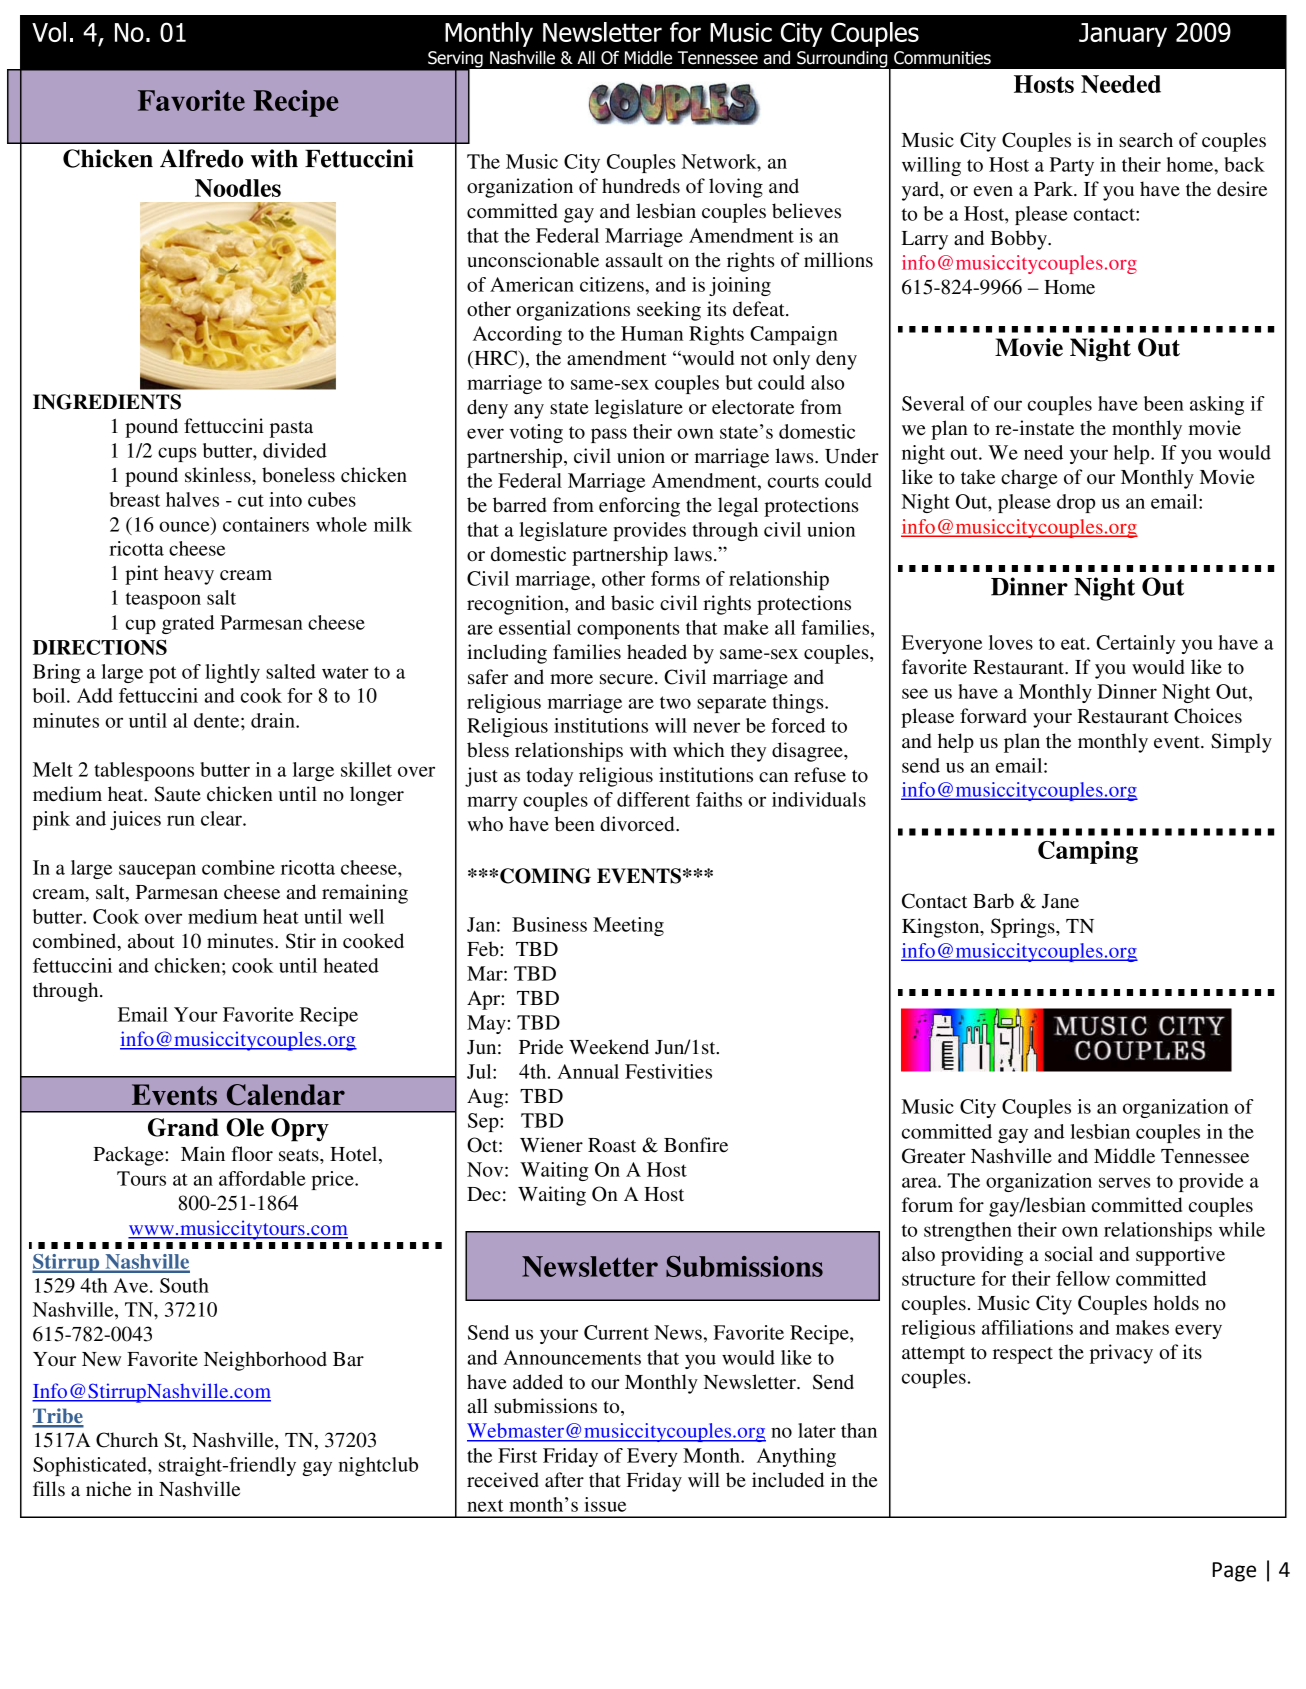 The image size is (1306, 1689). I want to click on charge, so click(1029, 479).
